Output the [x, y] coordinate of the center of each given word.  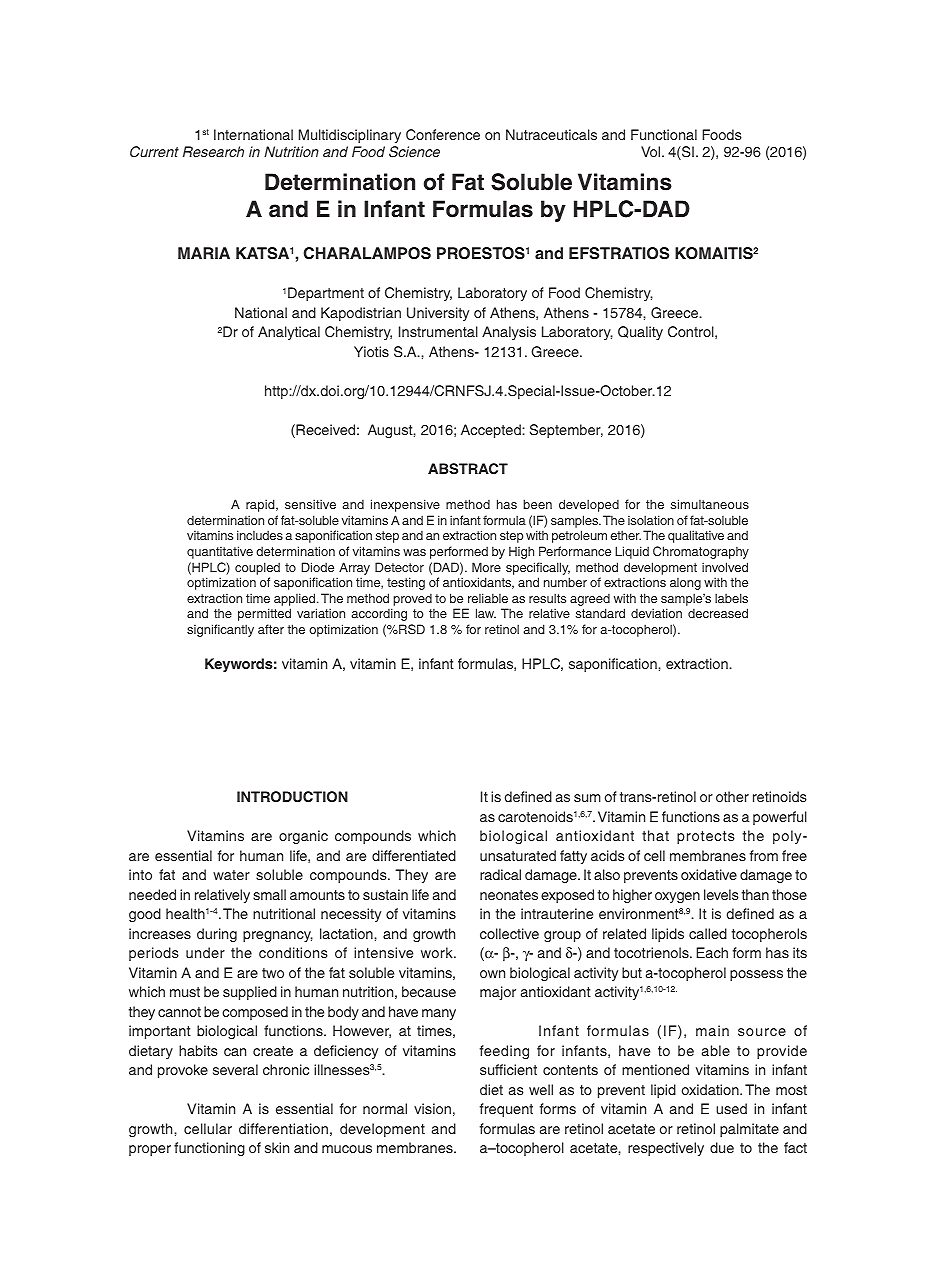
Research [213, 151]
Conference [443, 135]
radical [500, 874]
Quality [640, 333]
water [231, 875]
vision [432, 1108]
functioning [209, 1149]
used [731, 1108]
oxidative [709, 874]
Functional [664, 134]
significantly [220, 630]
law [486, 613]
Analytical [289, 333]
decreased [718, 613]
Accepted [491, 431]
